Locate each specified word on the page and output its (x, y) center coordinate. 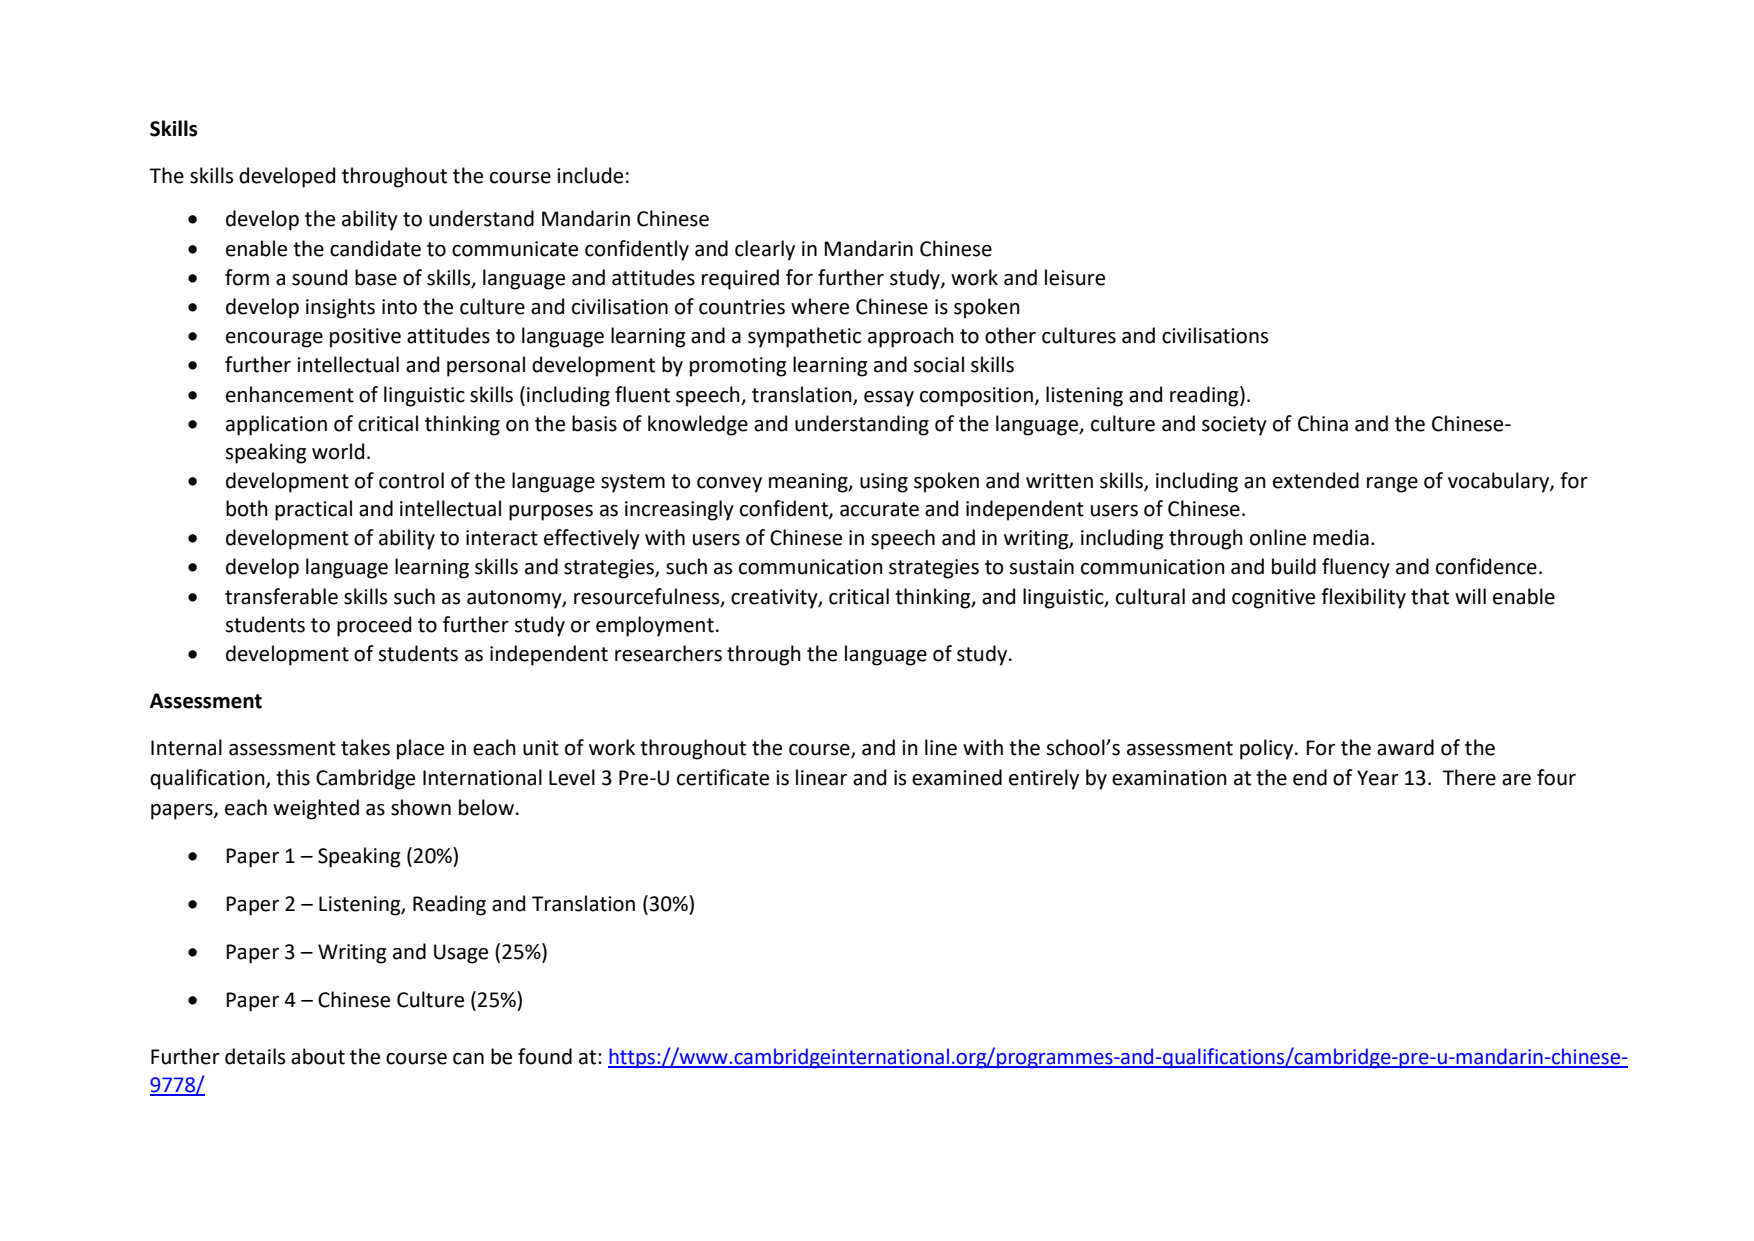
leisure (1075, 277)
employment (655, 626)
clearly (765, 250)
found (545, 1056)
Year (1378, 778)
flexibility (1363, 598)
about (318, 1056)
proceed (374, 626)
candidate (375, 248)
